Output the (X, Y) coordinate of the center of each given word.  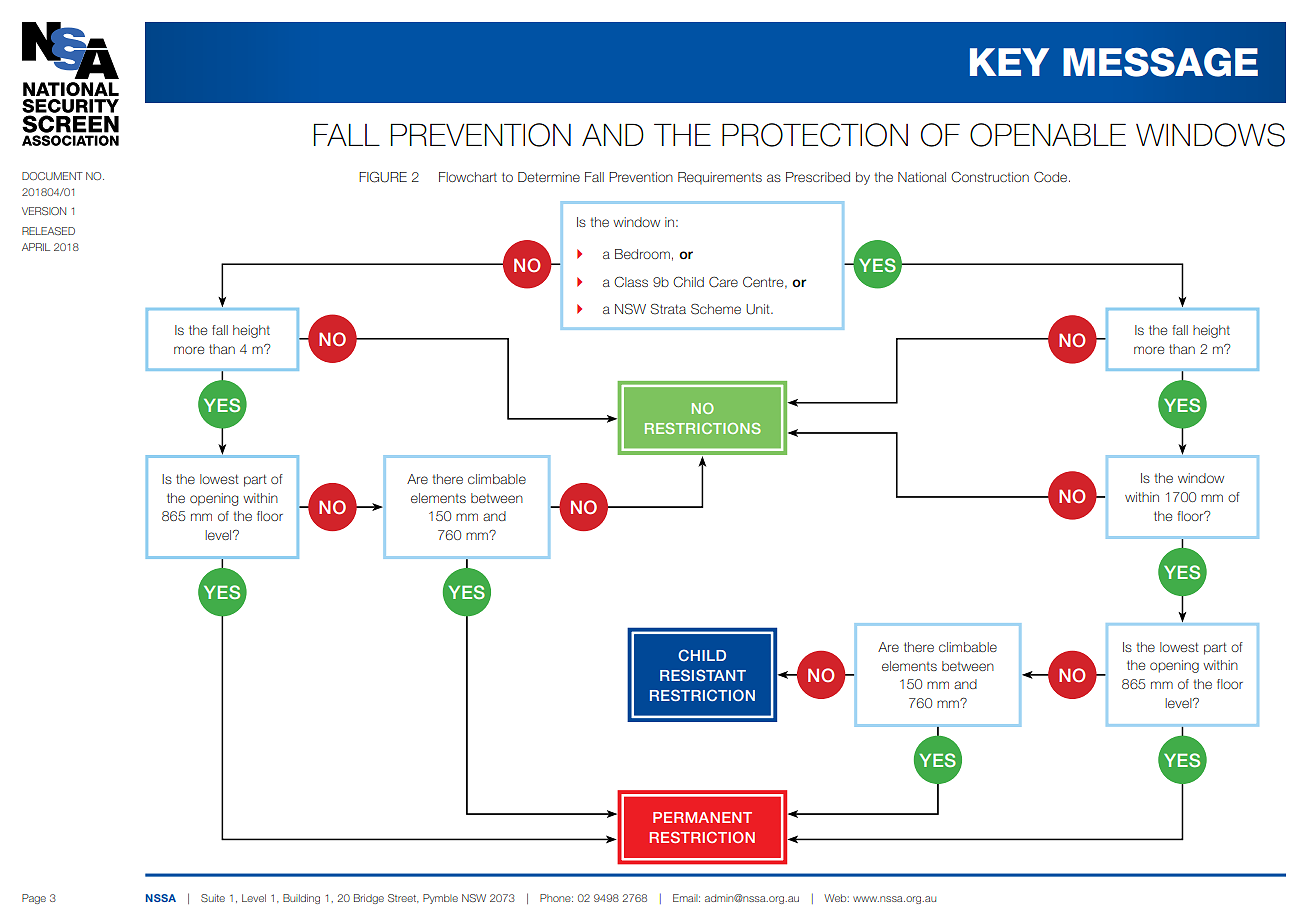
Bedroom (642, 254)
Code (1052, 177)
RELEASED (48, 231)
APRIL (36, 247)
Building (301, 899)
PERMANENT (702, 817)
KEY (1009, 62)
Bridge (369, 899)
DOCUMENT (52, 176)
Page (34, 899)
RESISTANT (703, 675)
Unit (759, 309)
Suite (213, 898)
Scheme (716, 309)
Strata (668, 309)
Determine (549, 177)
